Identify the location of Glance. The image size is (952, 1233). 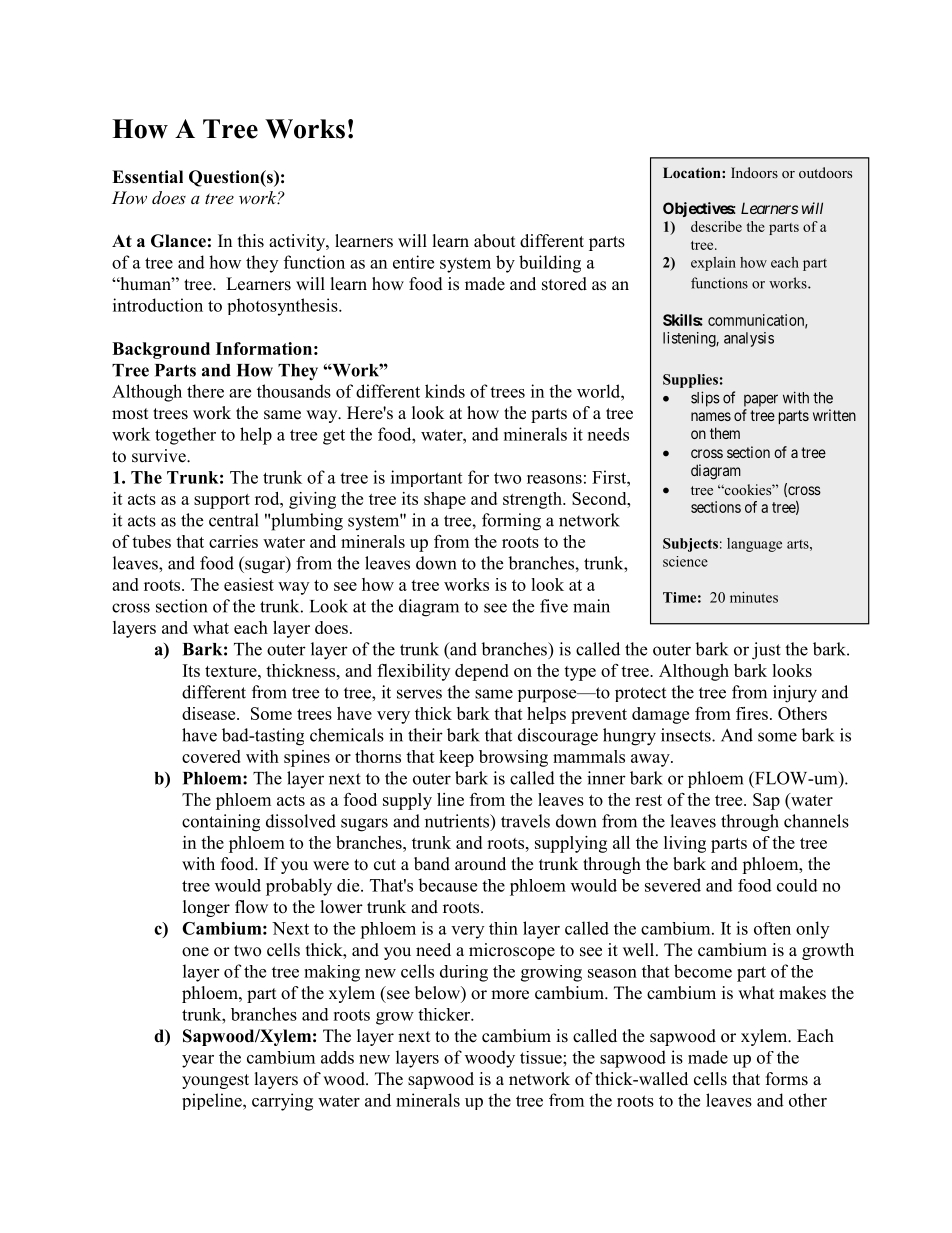
(178, 241).
